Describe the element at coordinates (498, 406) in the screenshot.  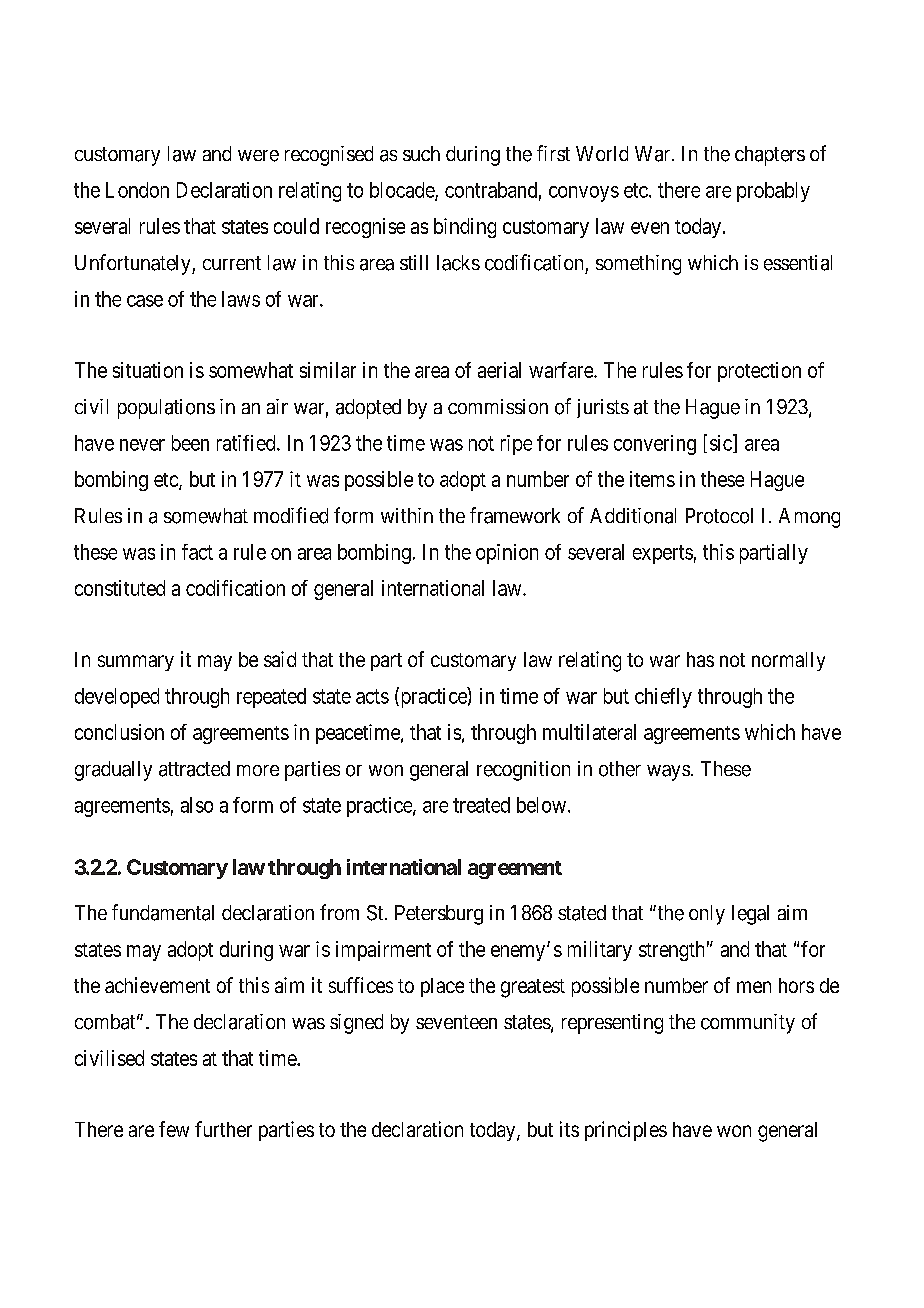
I see `commission` at that location.
